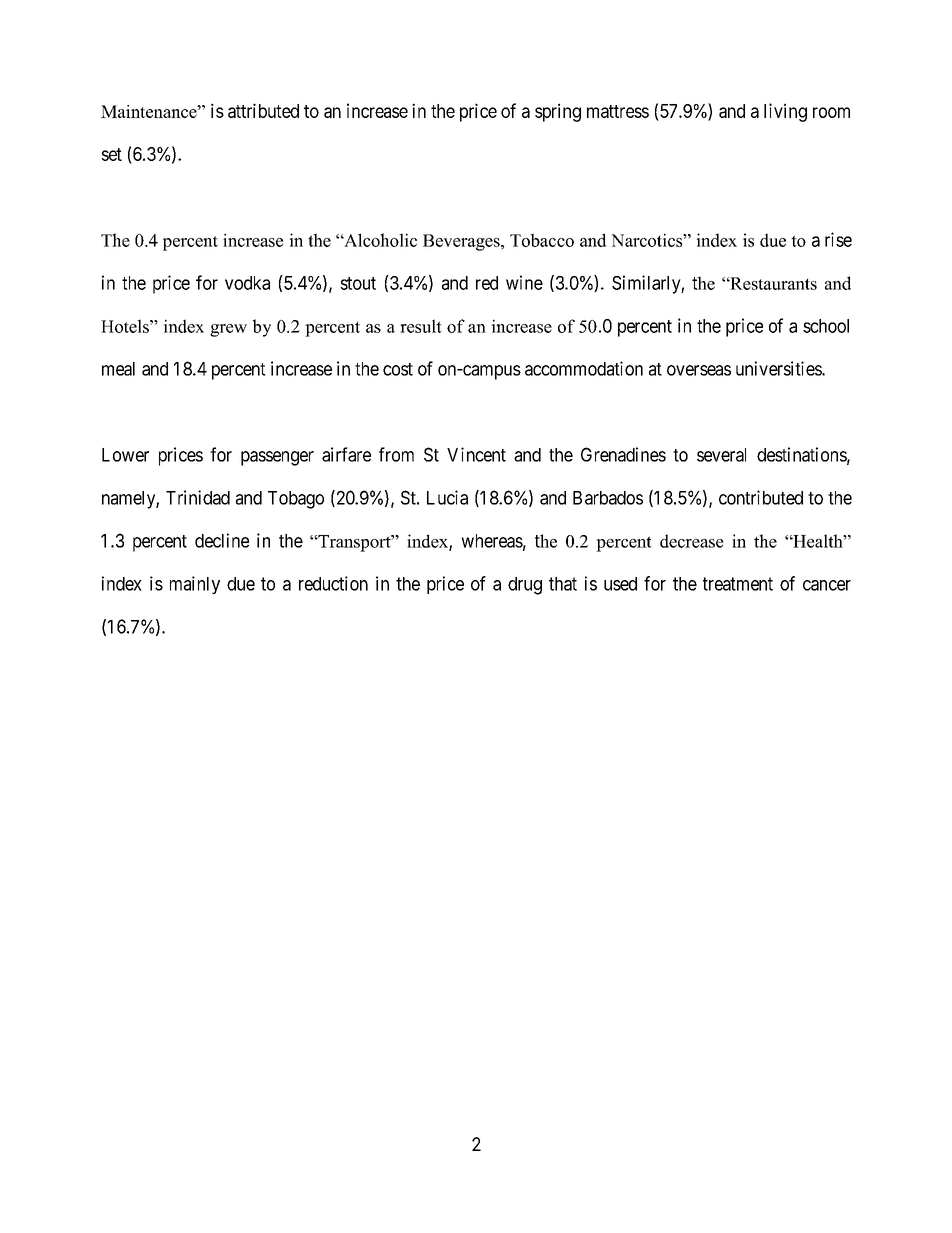  I want to click on mainly, so click(195, 585).
